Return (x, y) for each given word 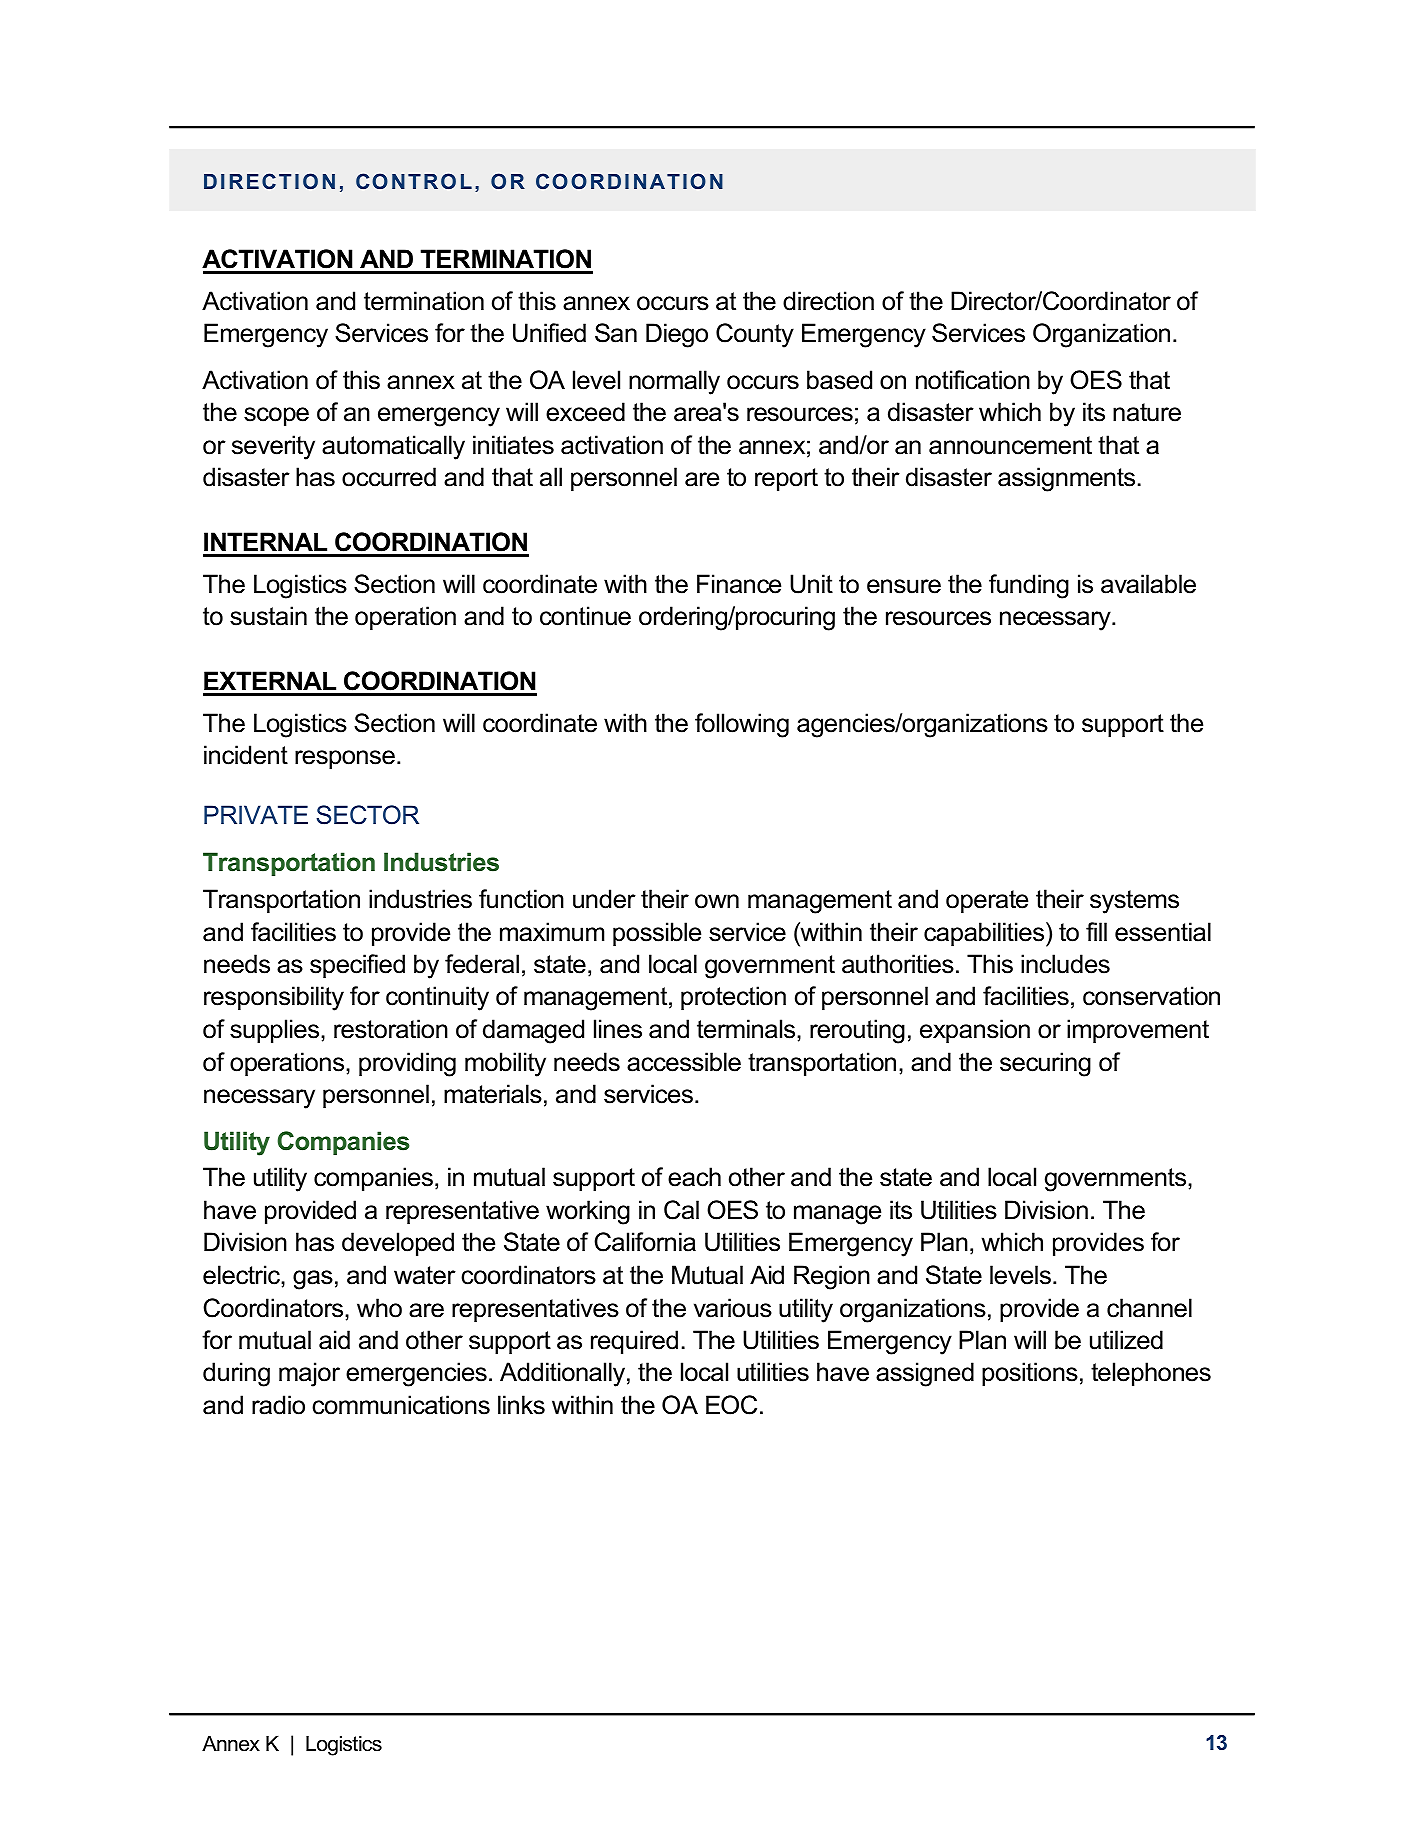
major (309, 1374)
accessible (684, 1062)
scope (276, 416)
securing (1045, 1064)
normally (674, 382)
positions (1030, 1374)
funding (1029, 586)
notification (973, 380)
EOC (731, 1405)
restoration (391, 1029)
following (742, 725)
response (345, 759)
